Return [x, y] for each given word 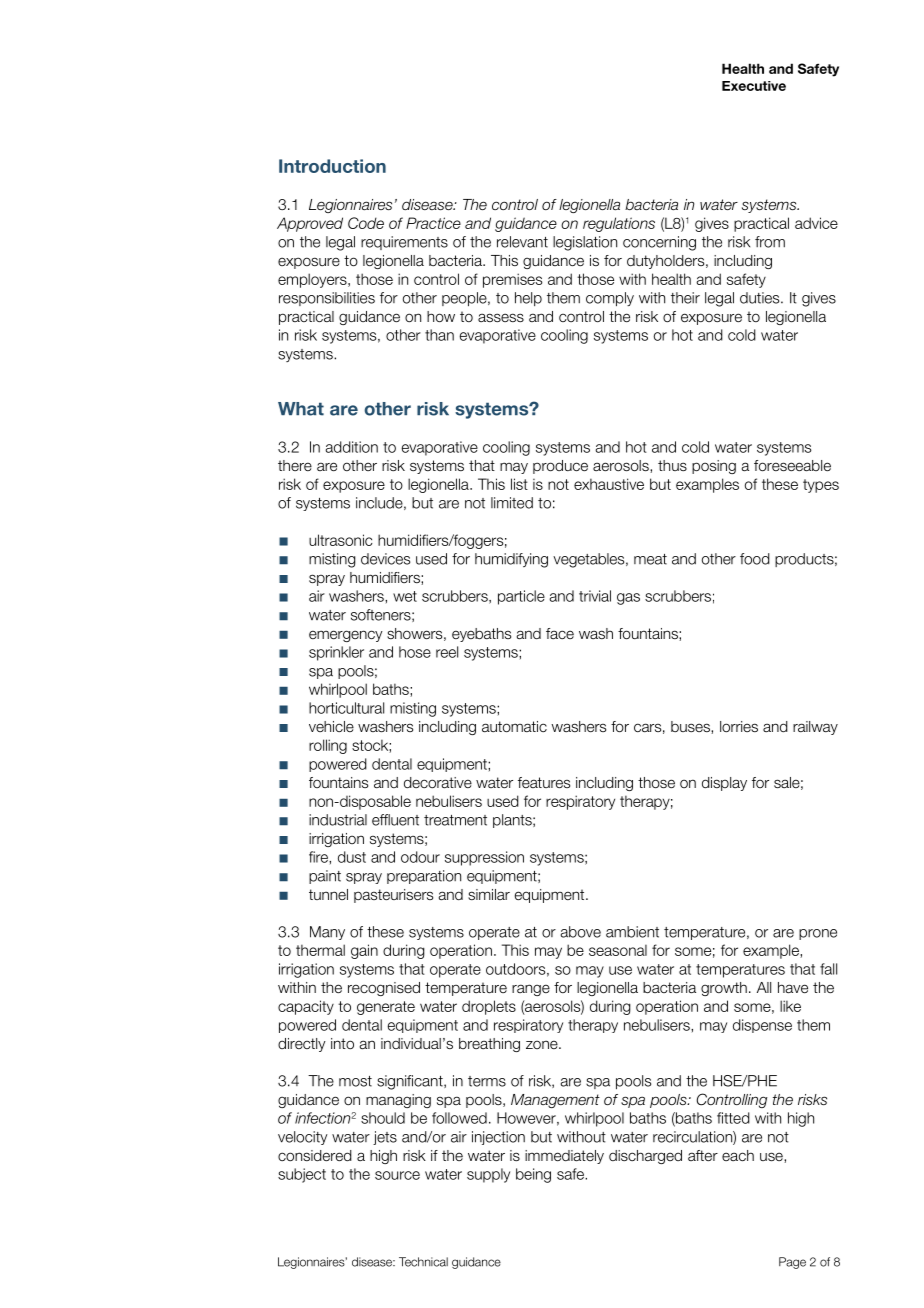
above [581, 932]
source [397, 1175]
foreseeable [792, 466]
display [724, 784]
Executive [754, 86]
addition [351, 447]
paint [325, 877]
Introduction [332, 166]
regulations [619, 224]
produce [560, 467]
